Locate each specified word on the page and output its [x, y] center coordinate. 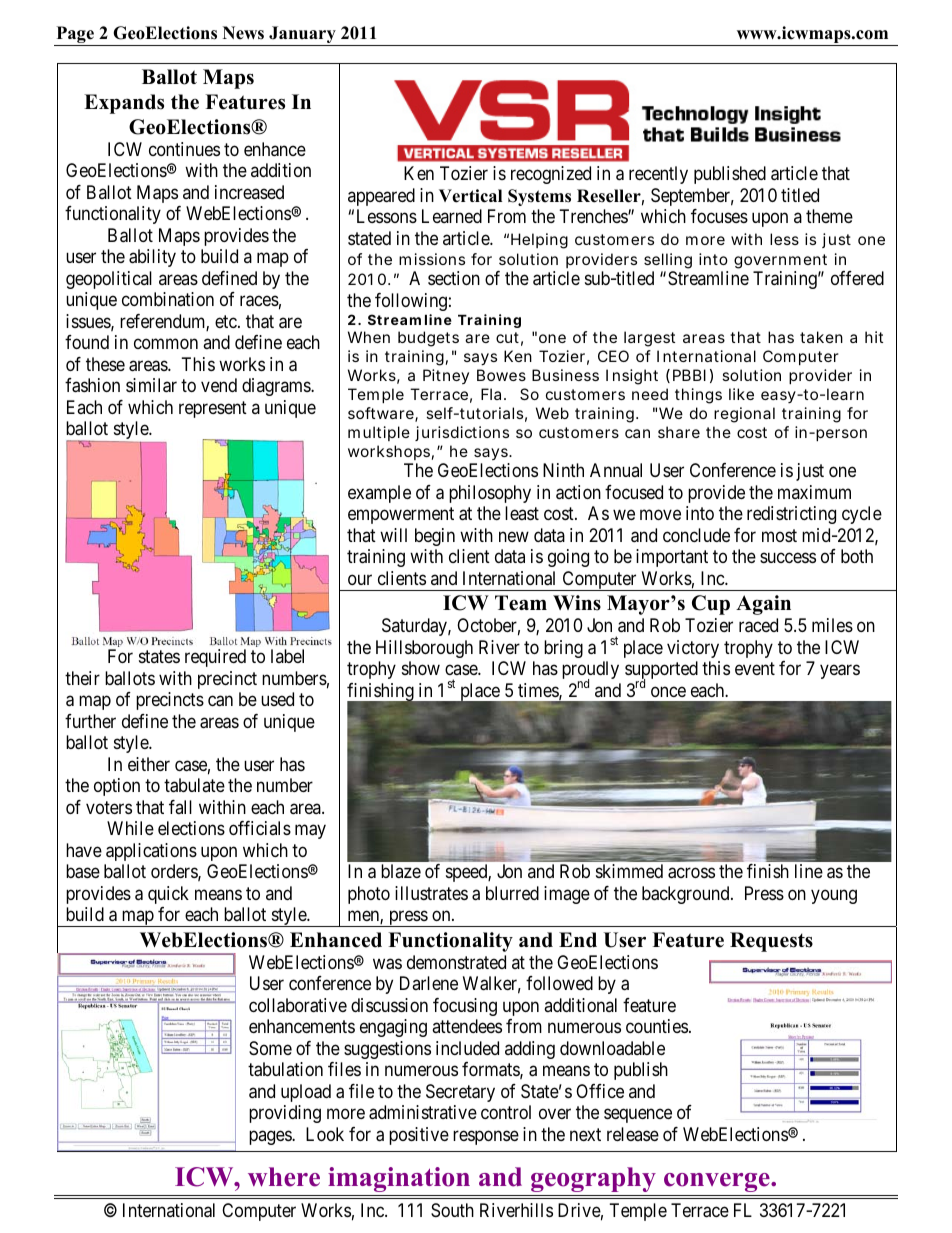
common [166, 344]
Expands [124, 104]
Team [521, 603]
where [284, 1177]
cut [509, 339]
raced [758, 625]
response [486, 1137]
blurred [512, 893]
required [215, 658]
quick [168, 895]
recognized [551, 175]
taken [821, 337]
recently [658, 175]
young [834, 896]
